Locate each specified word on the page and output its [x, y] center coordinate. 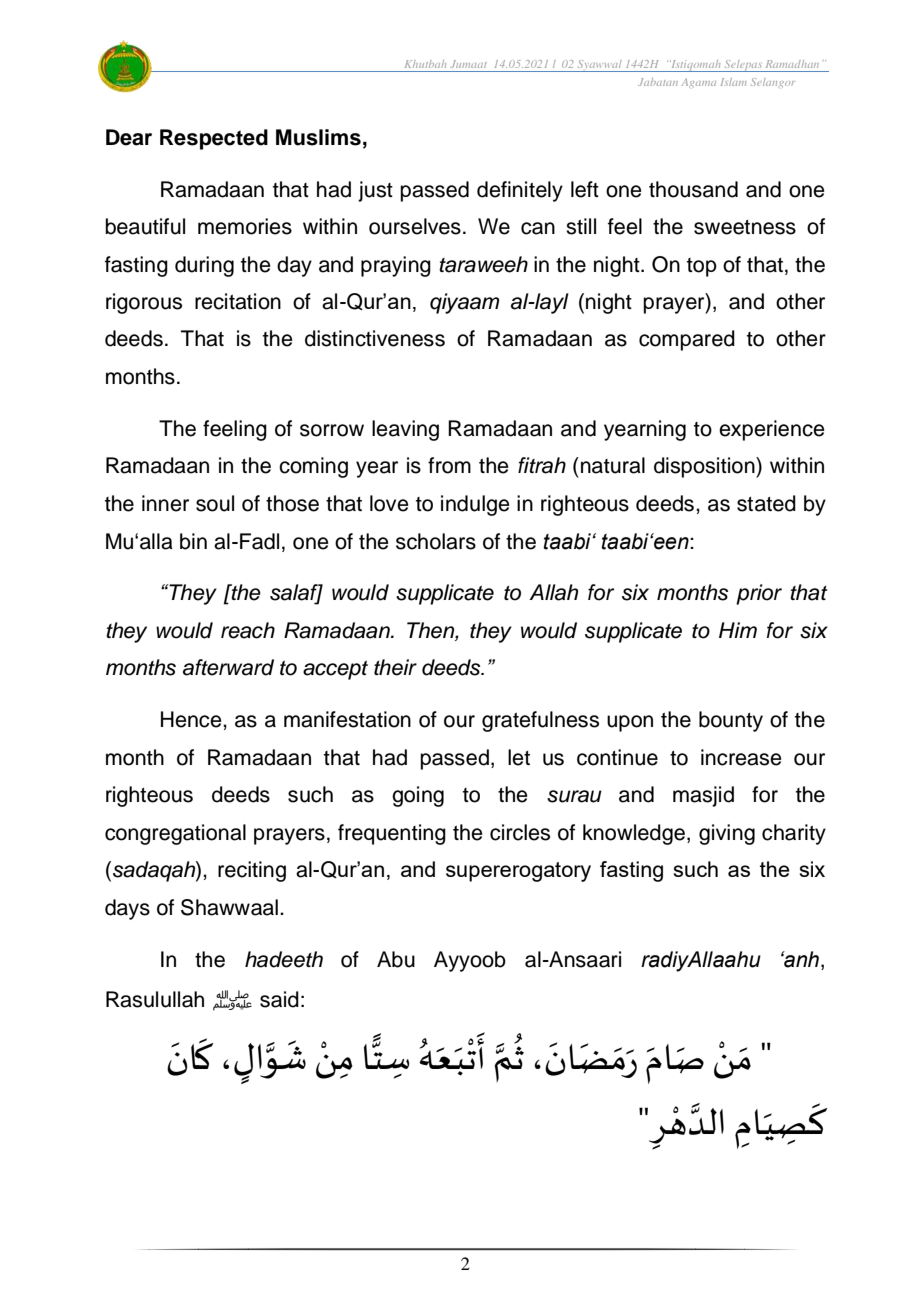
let [519, 757]
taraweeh [483, 264]
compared [687, 340]
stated [766, 503]
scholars [436, 541]
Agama [698, 83]
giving [727, 834]
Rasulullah [155, 999]
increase [741, 757]
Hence [192, 719]
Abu [396, 959]
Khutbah [425, 64]
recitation [238, 301]
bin [193, 541]
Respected [214, 139]
